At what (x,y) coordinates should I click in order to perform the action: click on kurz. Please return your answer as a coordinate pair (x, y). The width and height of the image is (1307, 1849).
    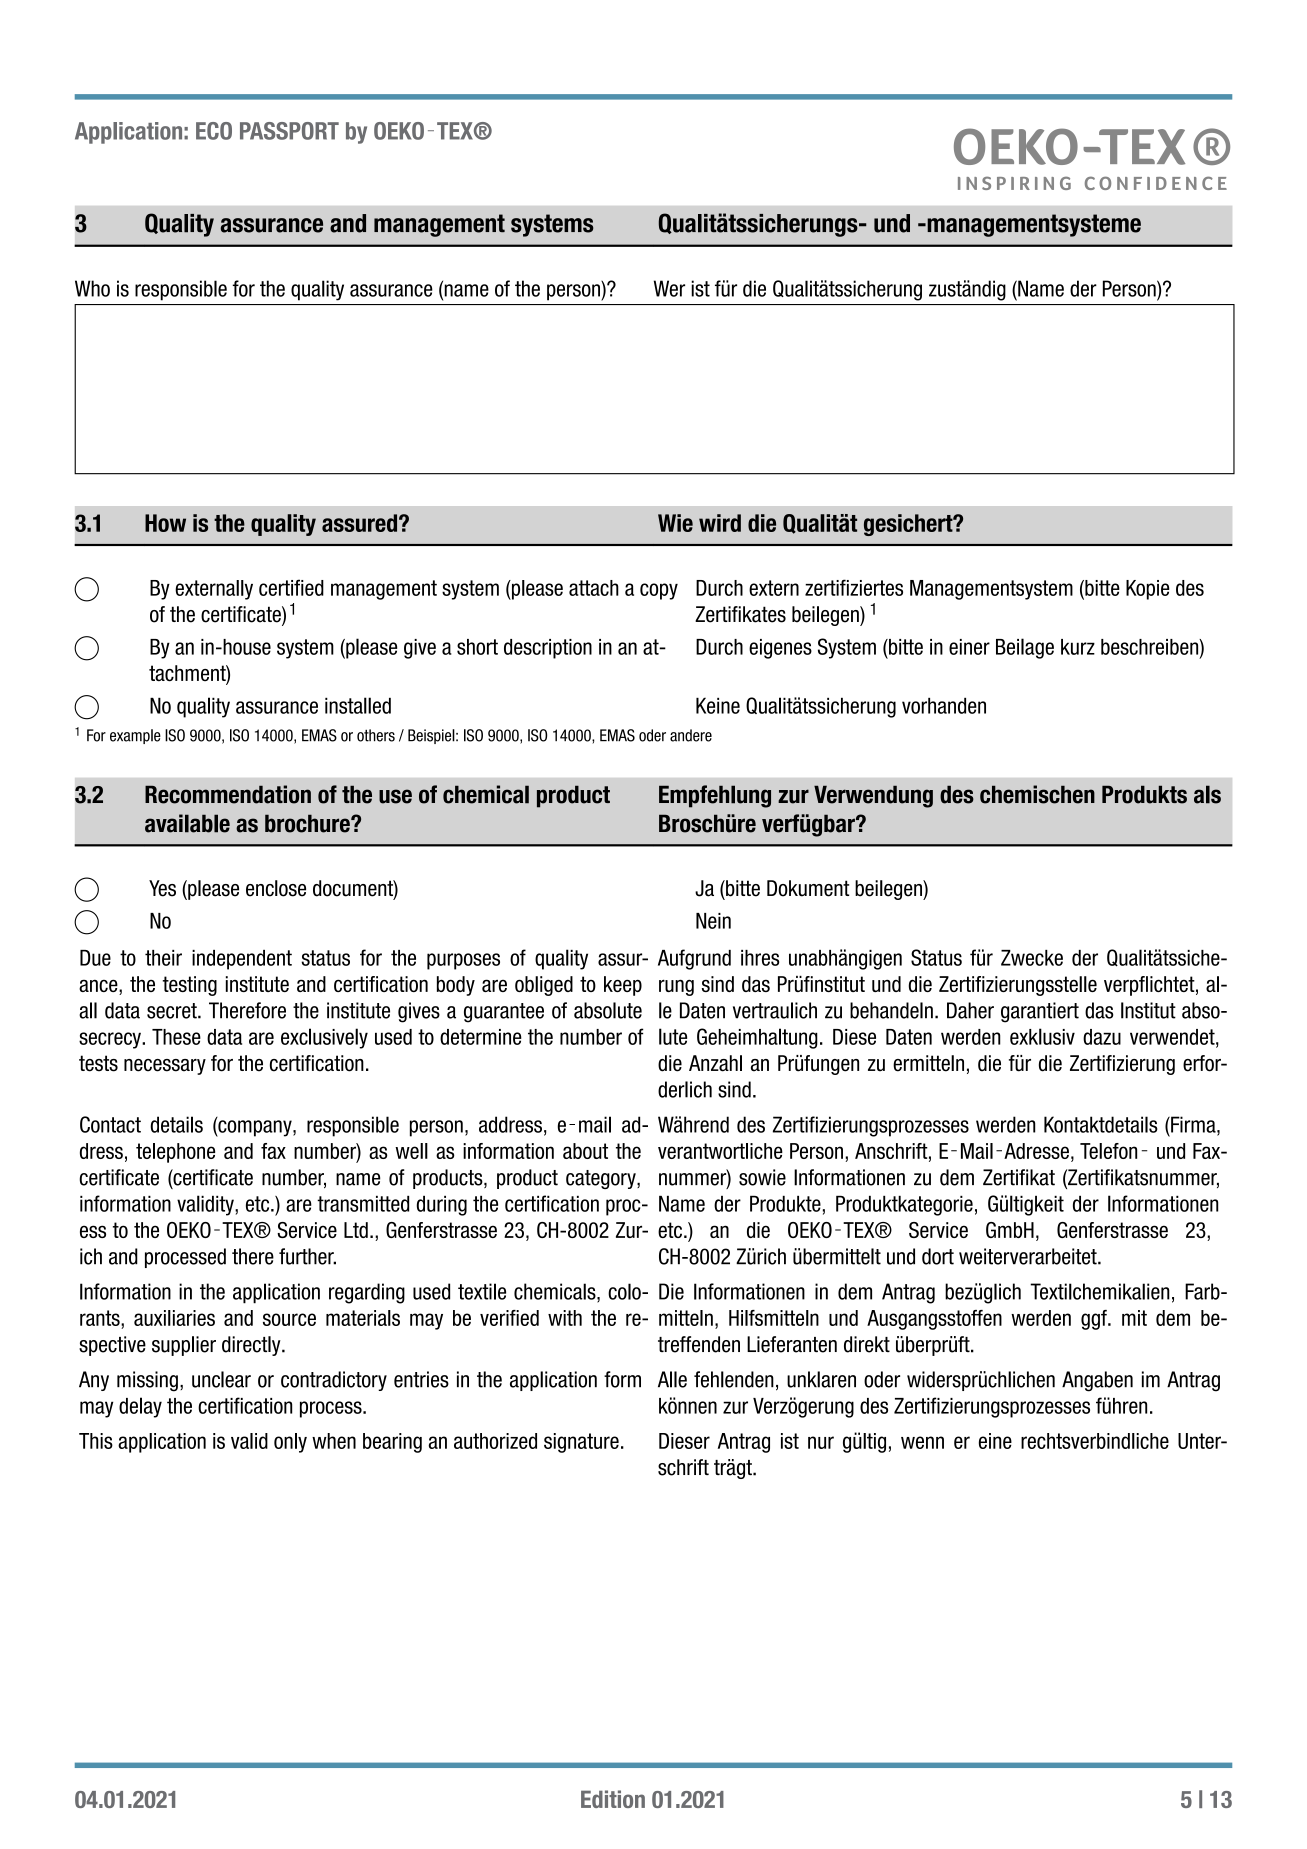
    Looking at the image, I should click on (1078, 647).
